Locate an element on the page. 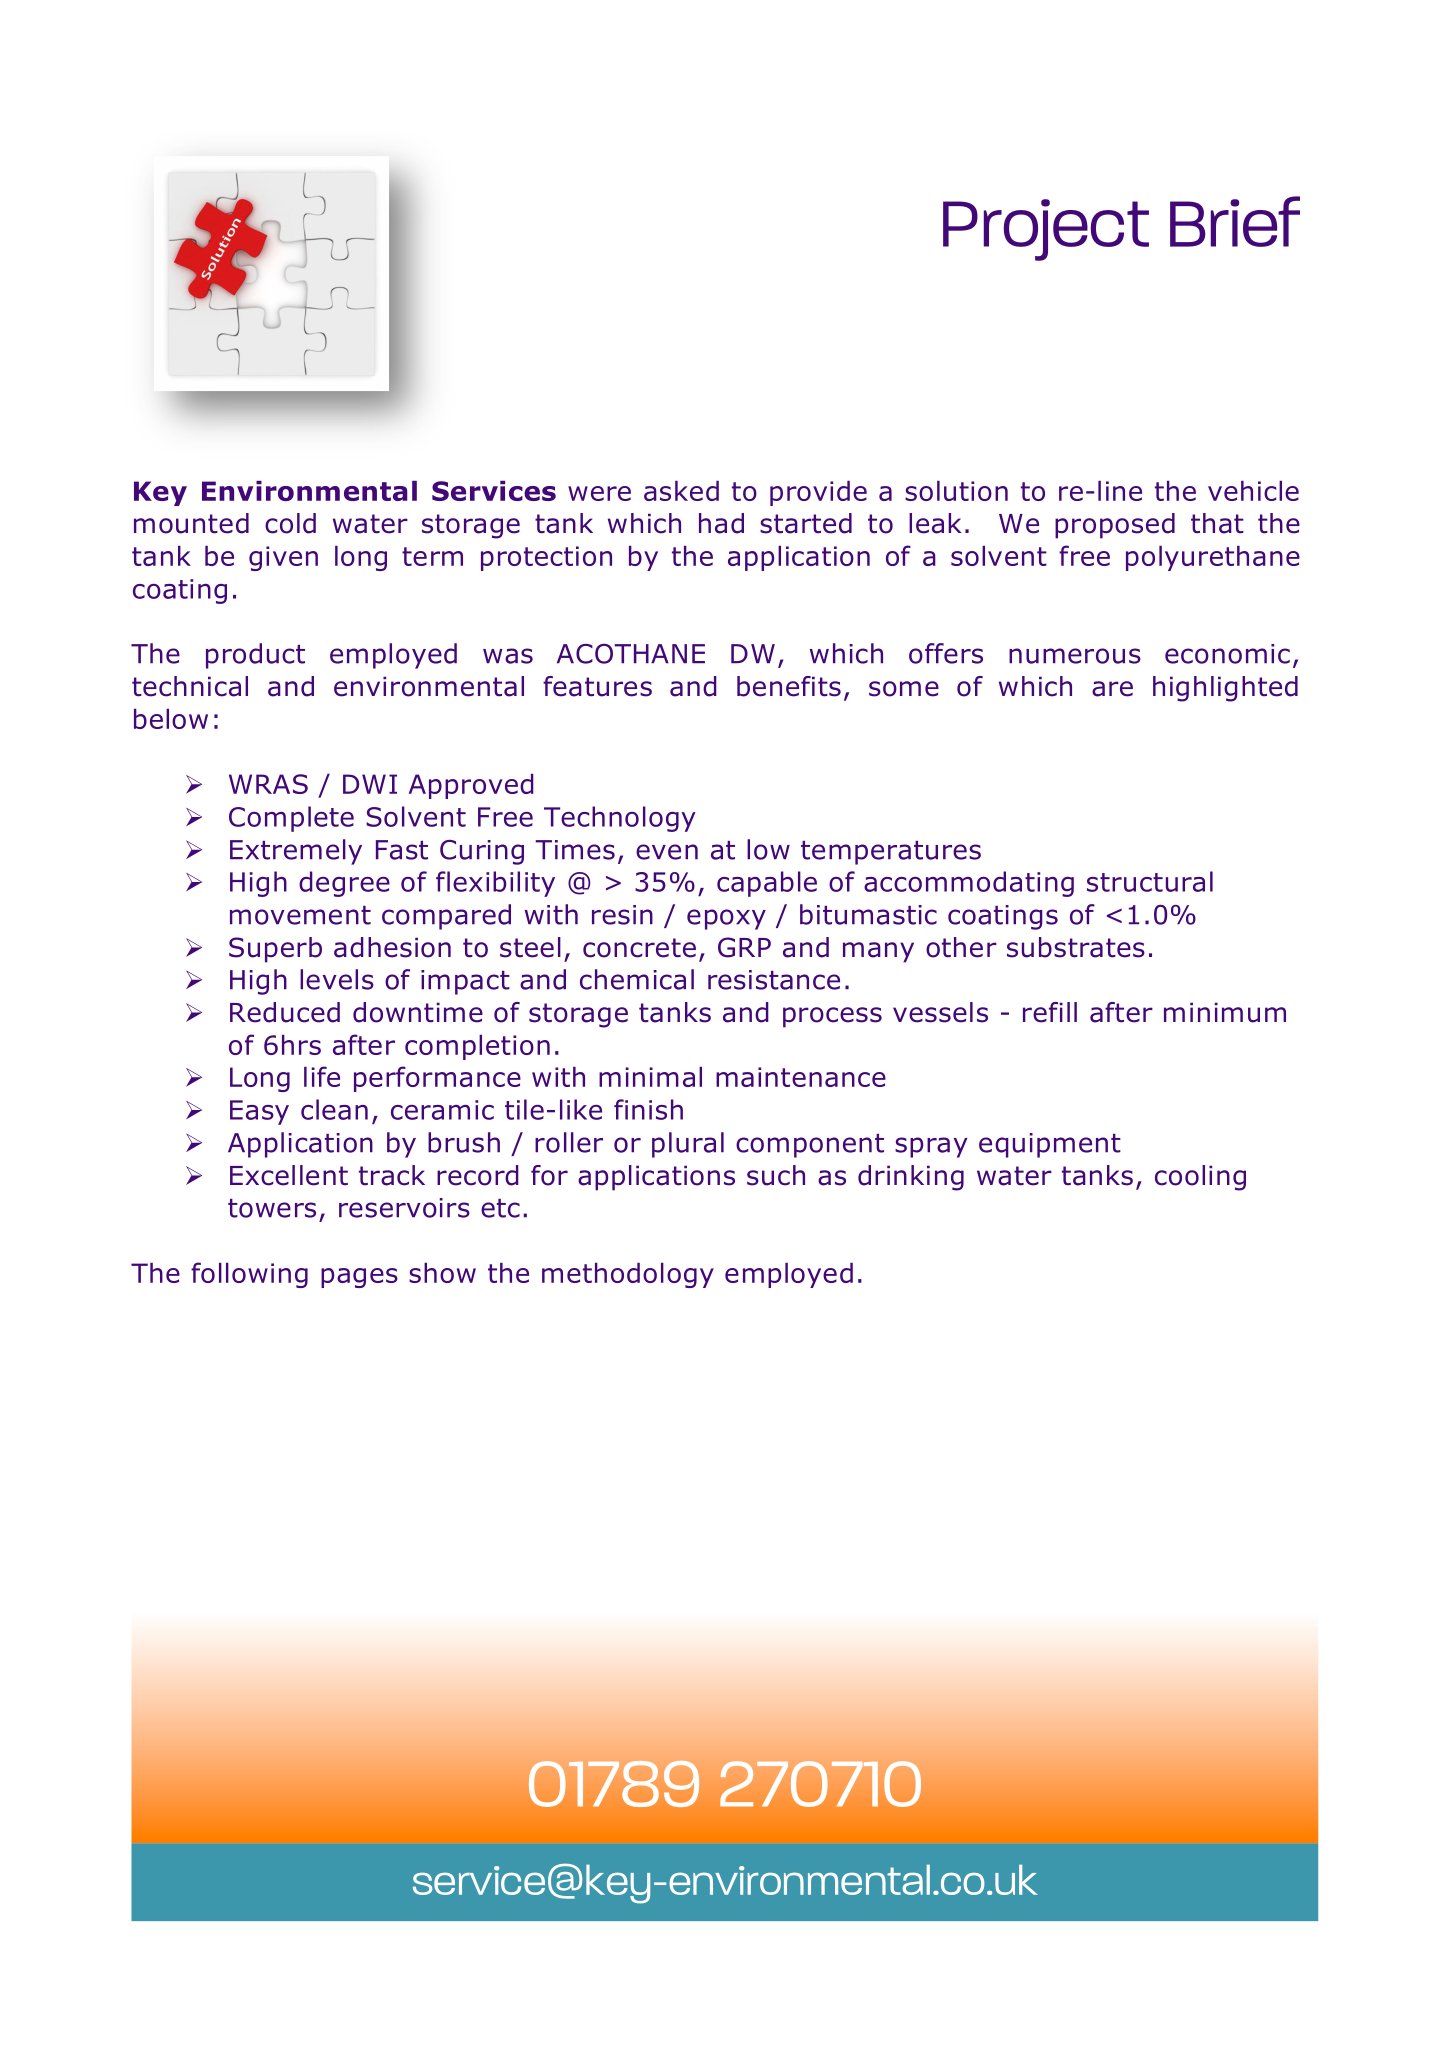  following is located at coordinates (249, 1275).
